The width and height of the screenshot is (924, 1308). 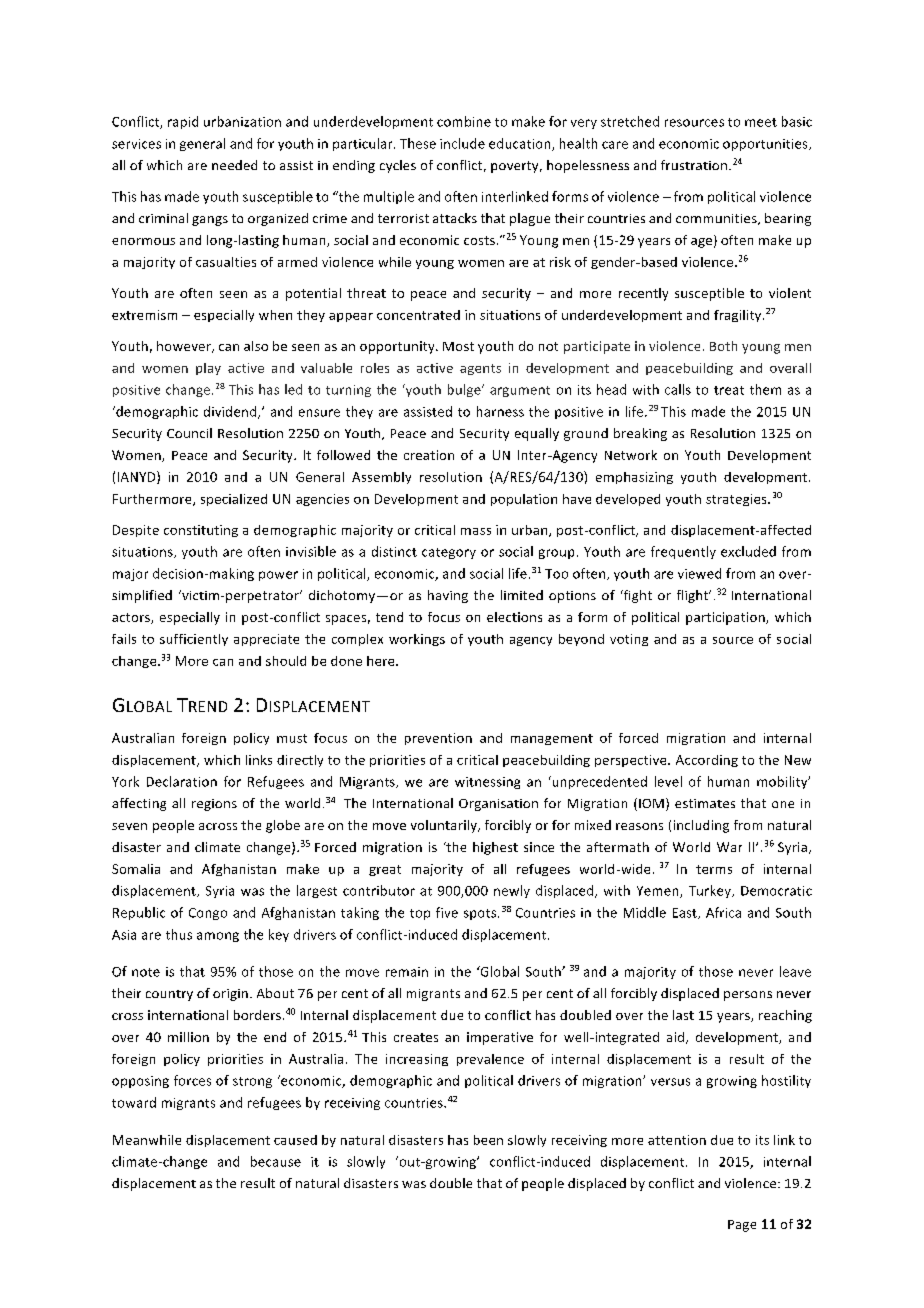 What do you see at coordinates (748, 551) in the screenshot?
I see `excluded` at bounding box center [748, 551].
